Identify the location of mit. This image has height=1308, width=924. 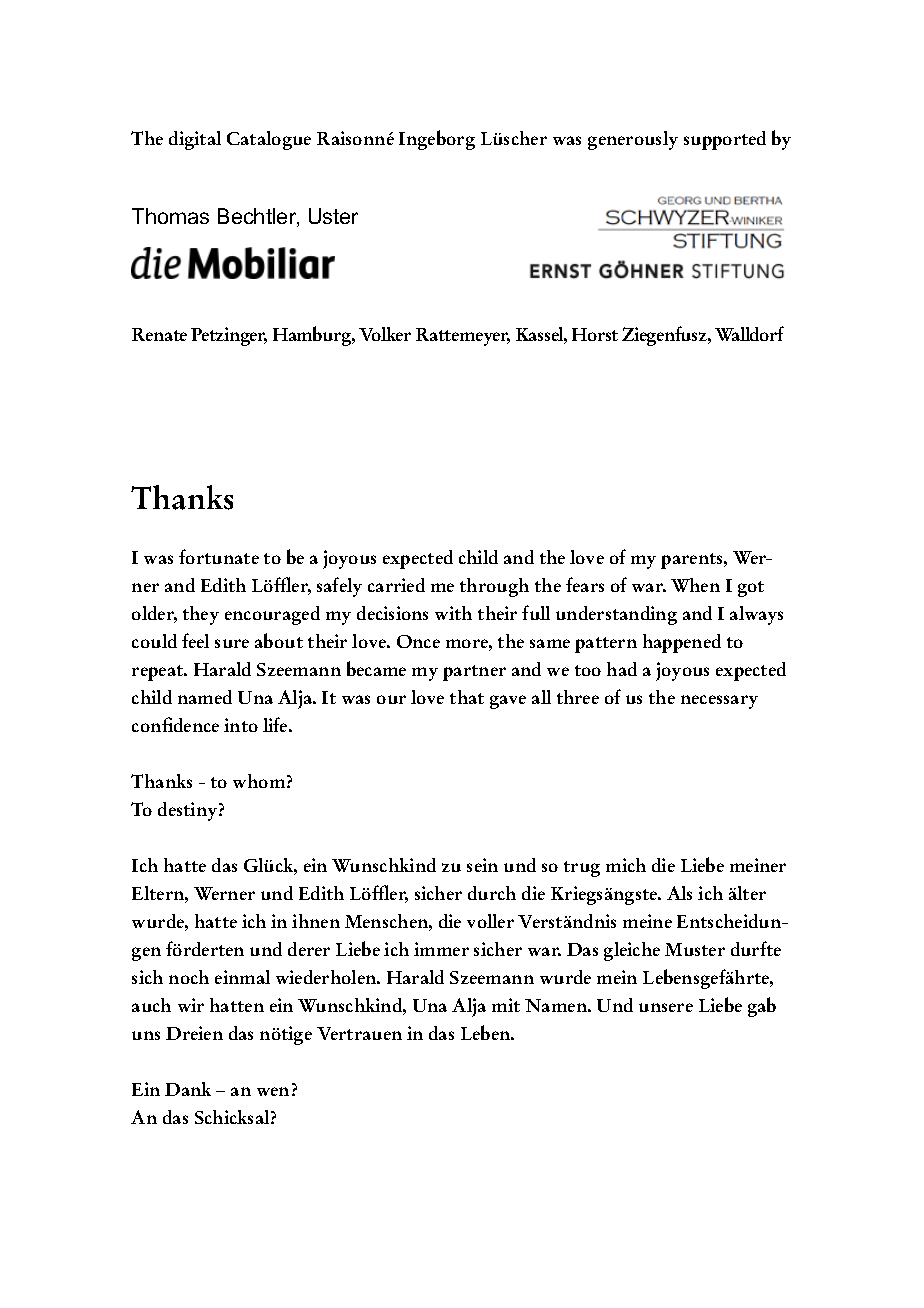
(506, 1005).
